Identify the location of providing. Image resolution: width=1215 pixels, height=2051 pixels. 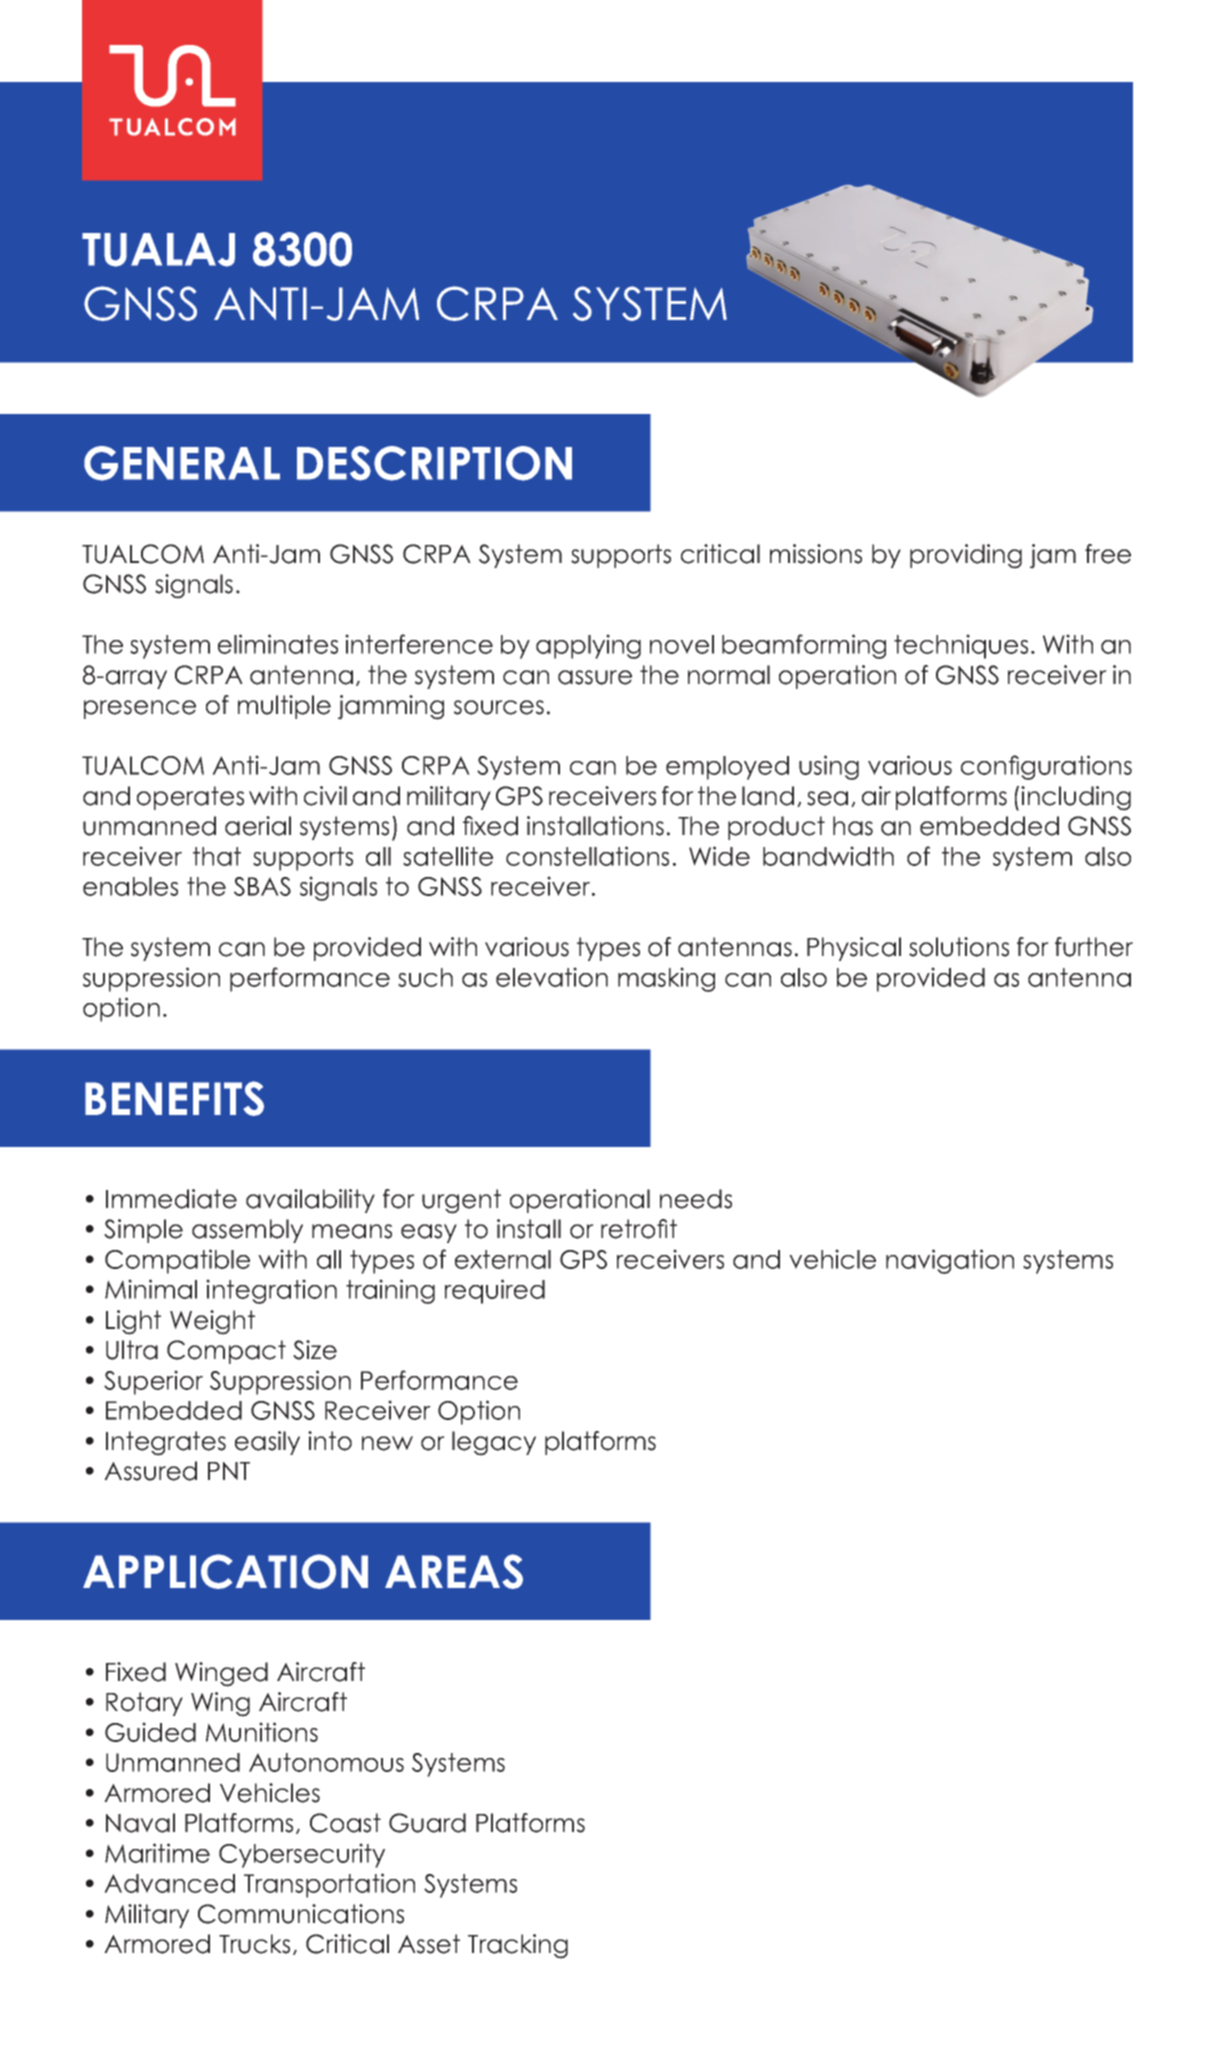
(966, 556).
